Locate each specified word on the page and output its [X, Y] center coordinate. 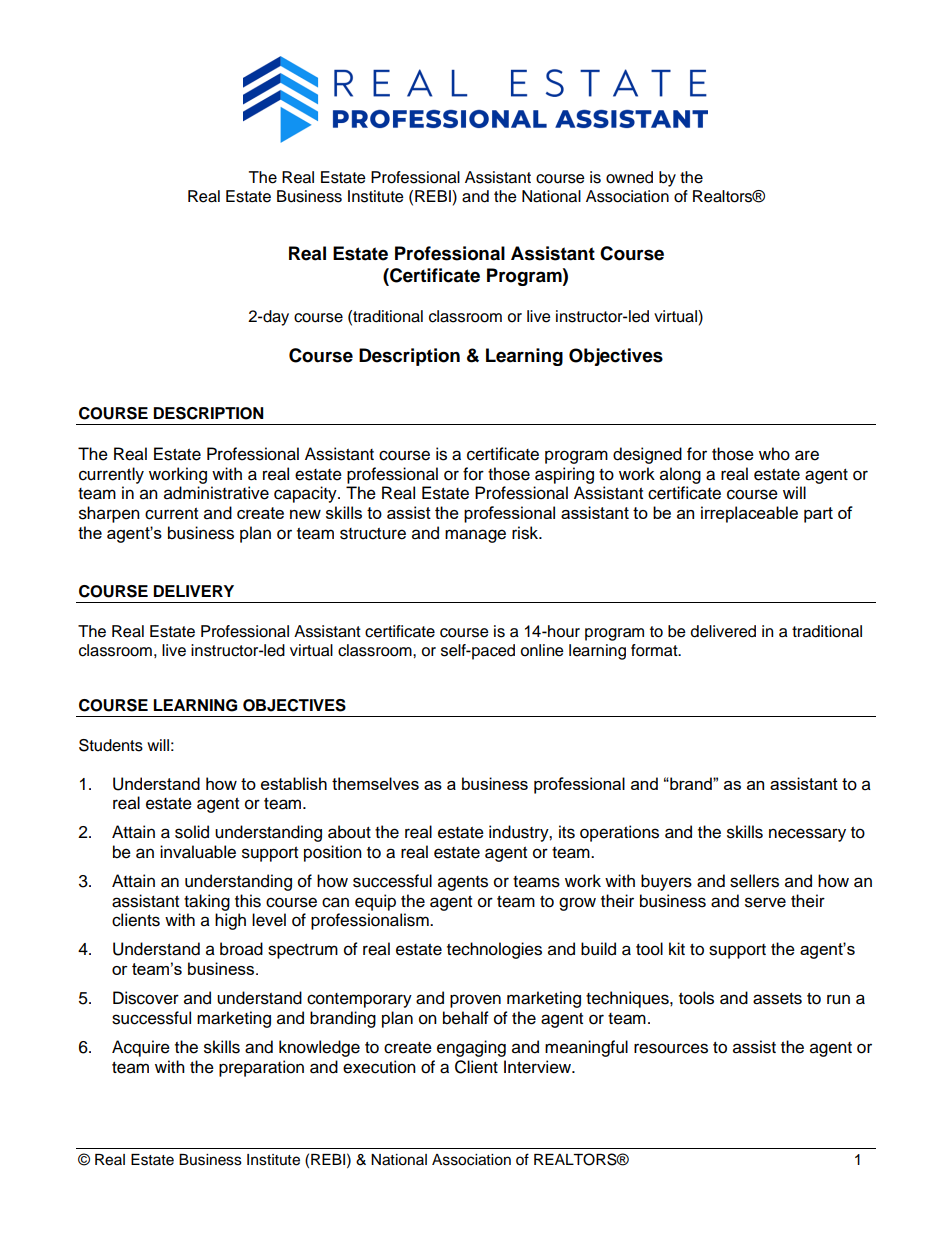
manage [475, 536]
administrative [216, 493]
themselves [375, 783]
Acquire [141, 1048]
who [774, 454]
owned [629, 177]
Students [111, 745]
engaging [471, 1048]
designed [647, 455]
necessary [807, 835]
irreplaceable [749, 514]
